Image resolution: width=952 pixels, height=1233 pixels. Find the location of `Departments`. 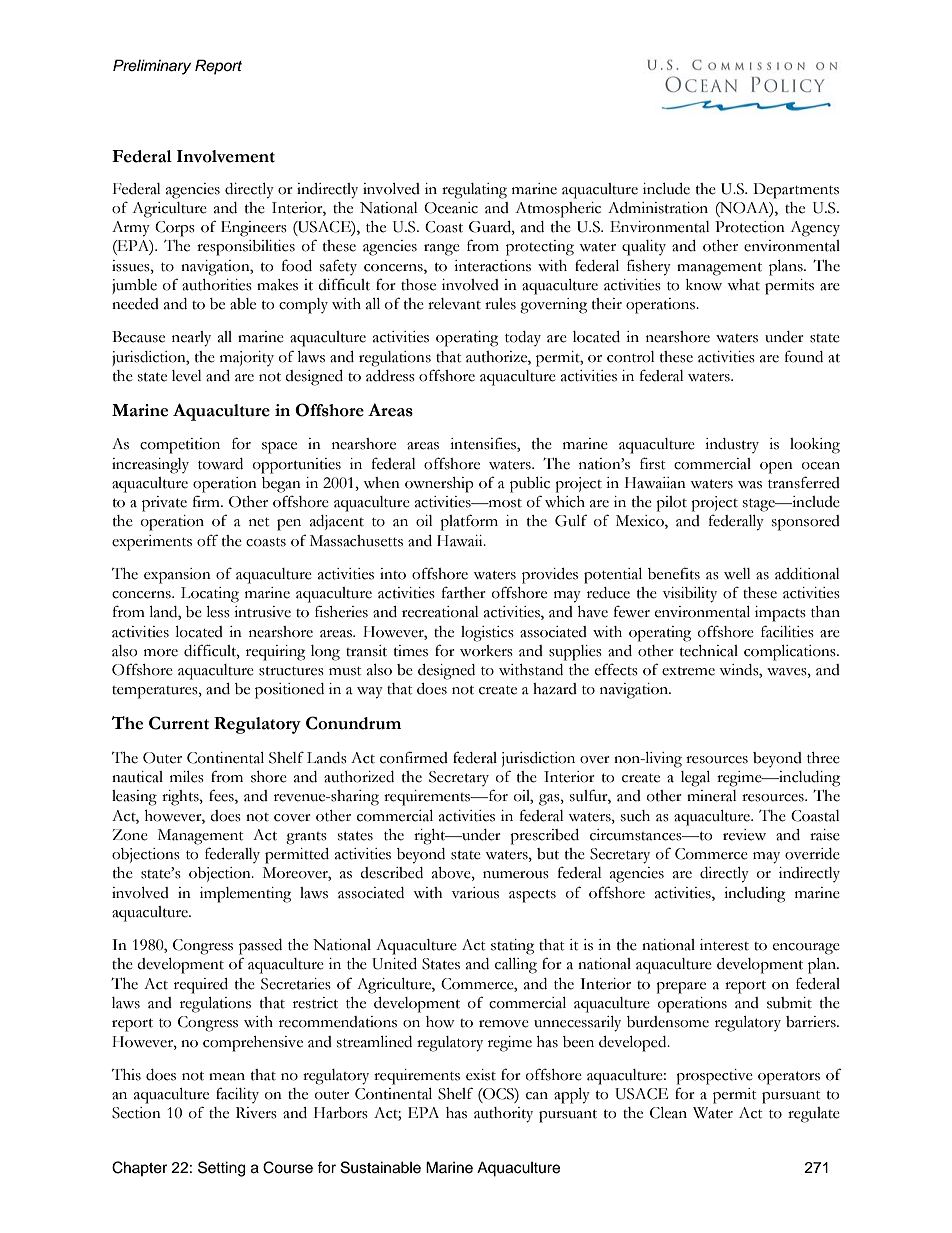

Departments is located at coordinates (796, 191).
